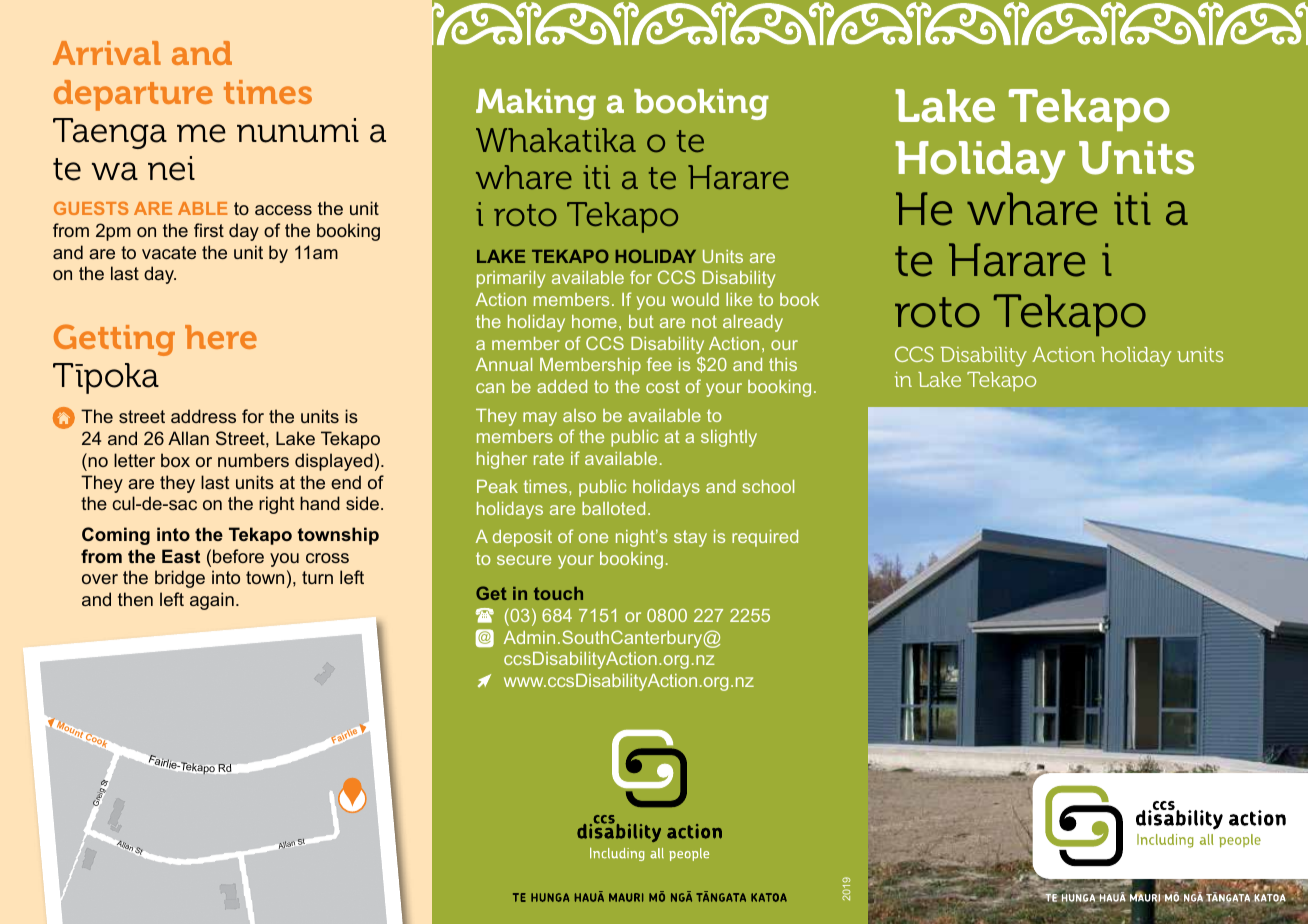 The image size is (1308, 924). I want to click on bridge, so click(180, 579).
